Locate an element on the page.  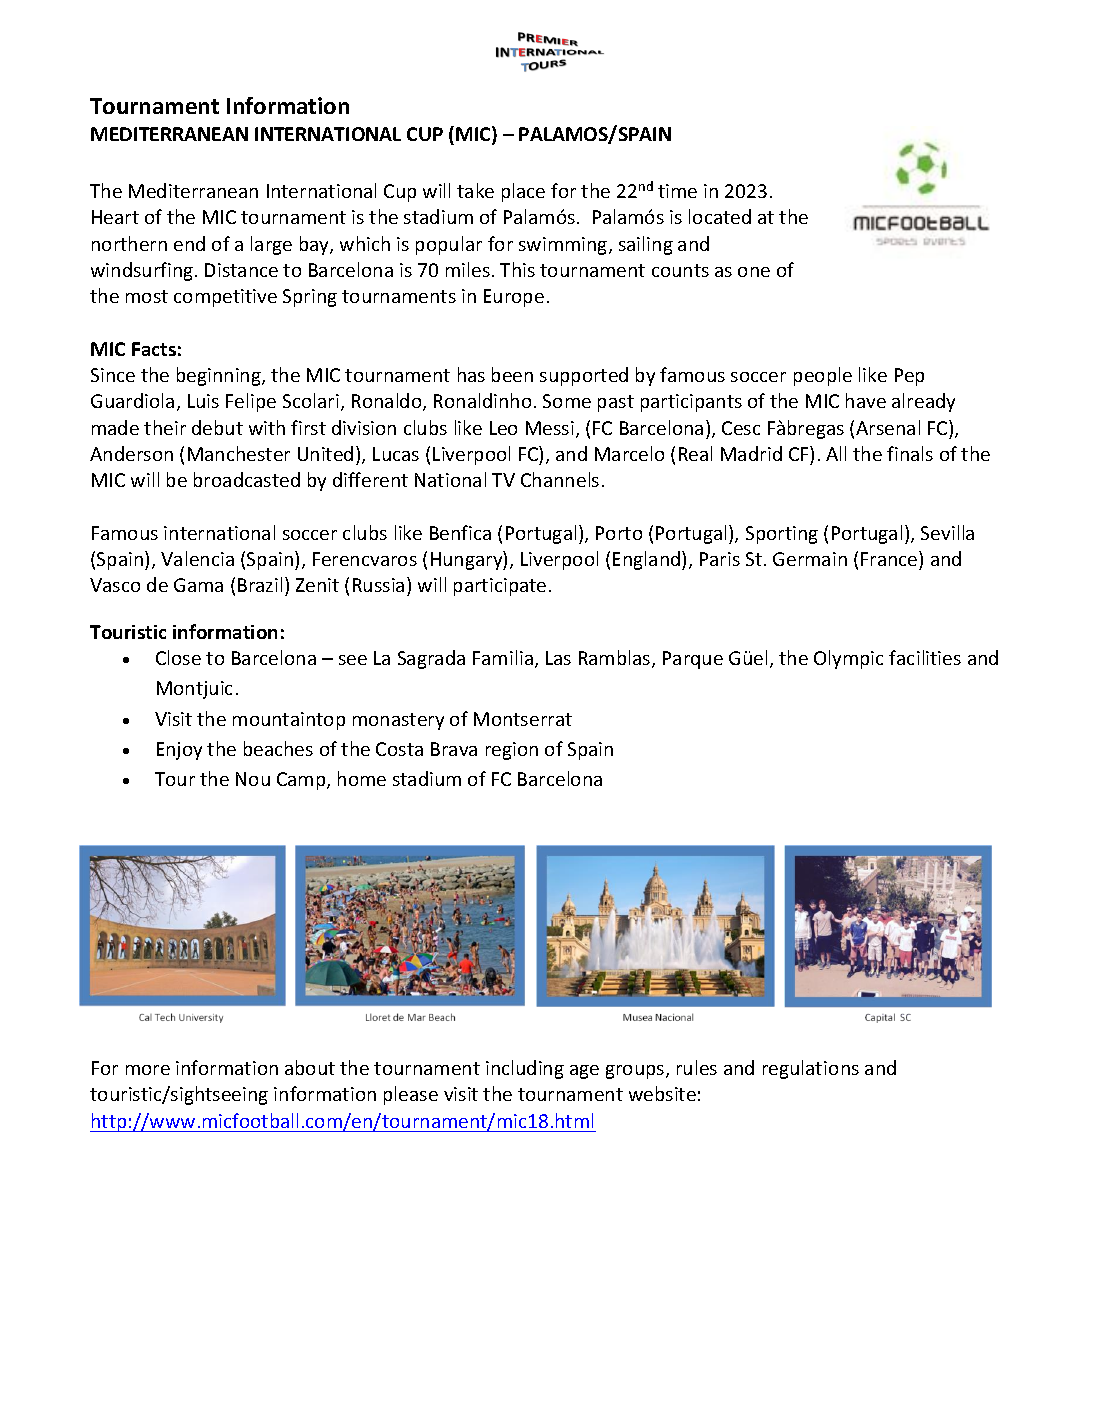
regulations is located at coordinates (811, 1069).
